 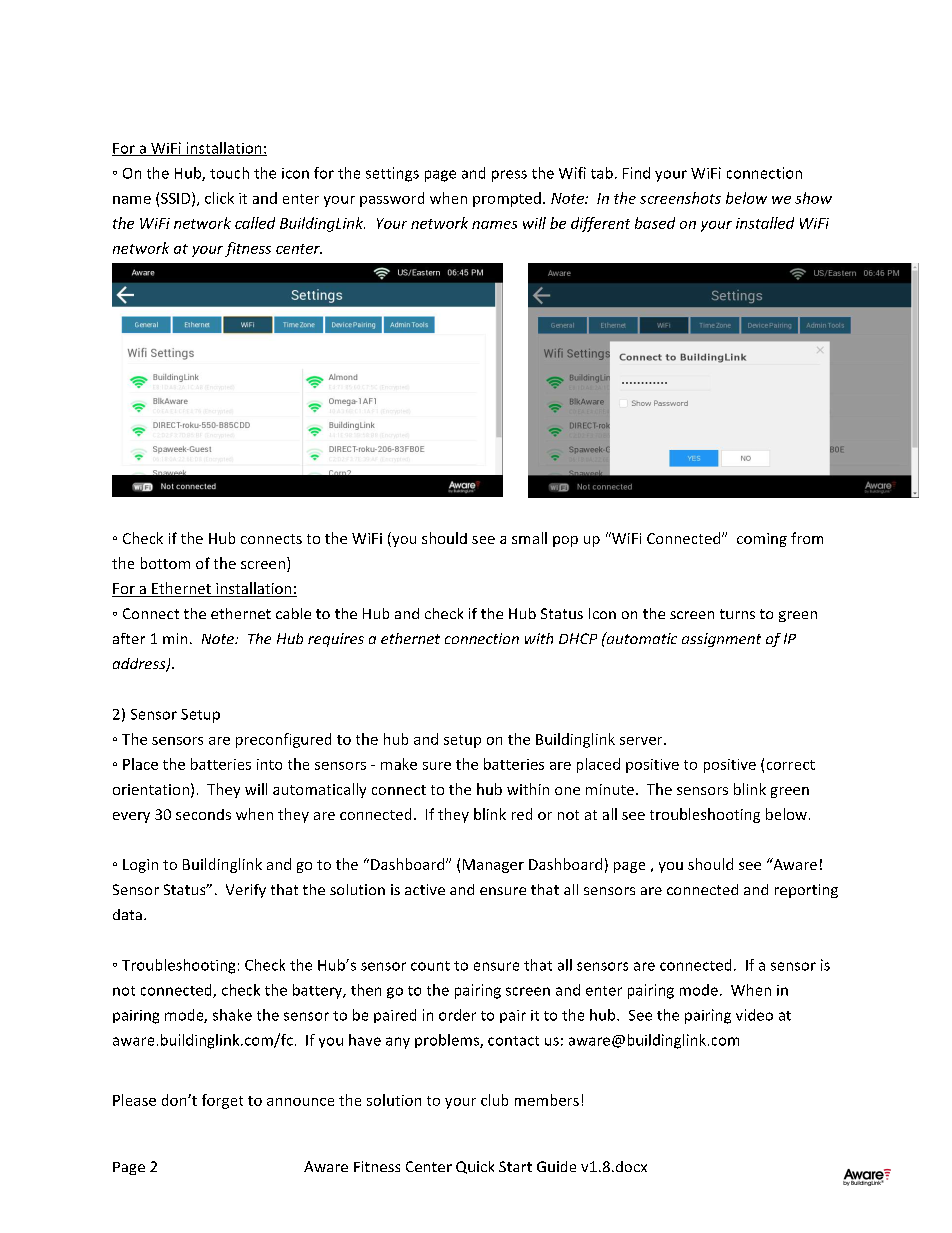 I want to click on forget, so click(x=222, y=1101).
